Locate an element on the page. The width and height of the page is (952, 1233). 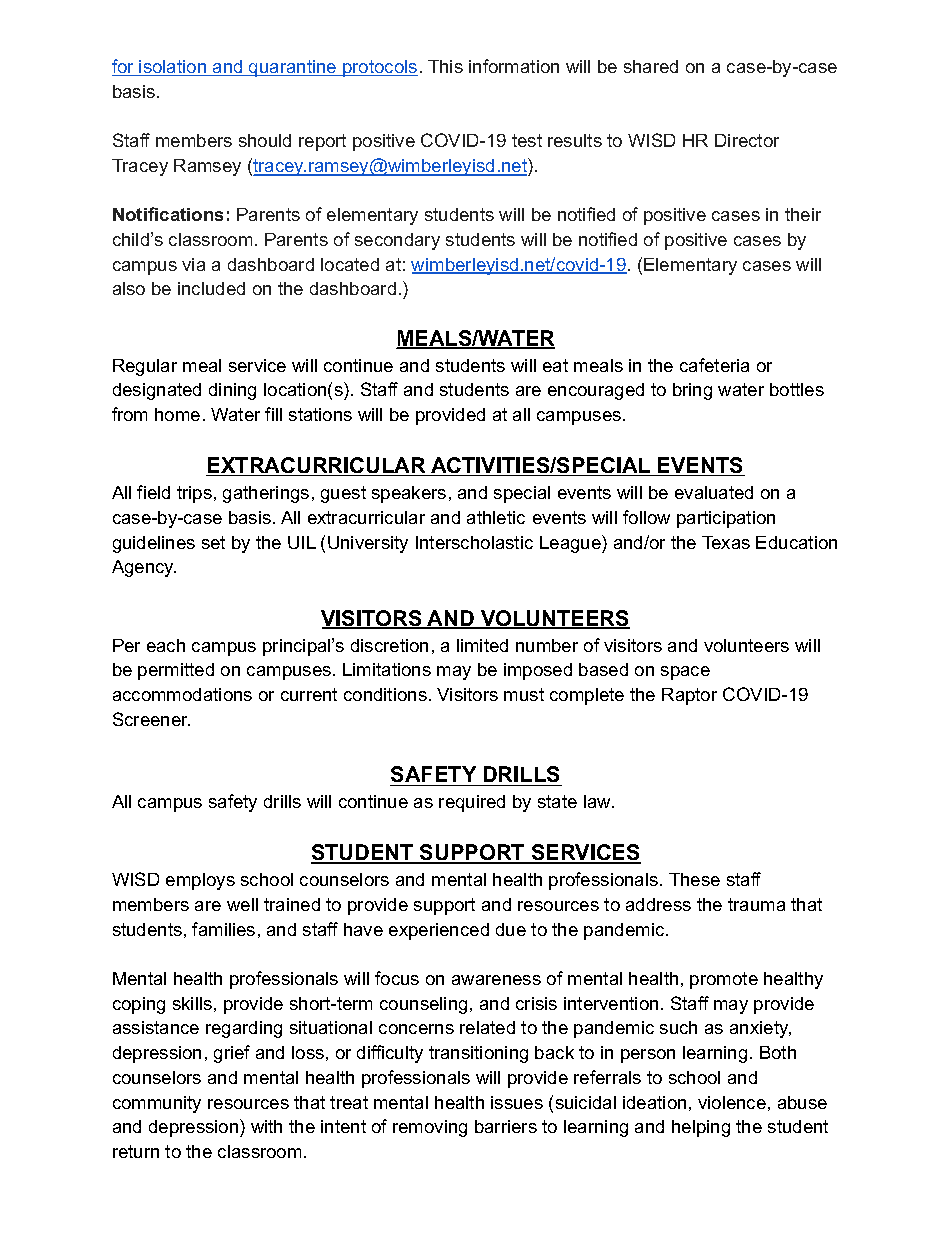
Director is located at coordinates (747, 140).
